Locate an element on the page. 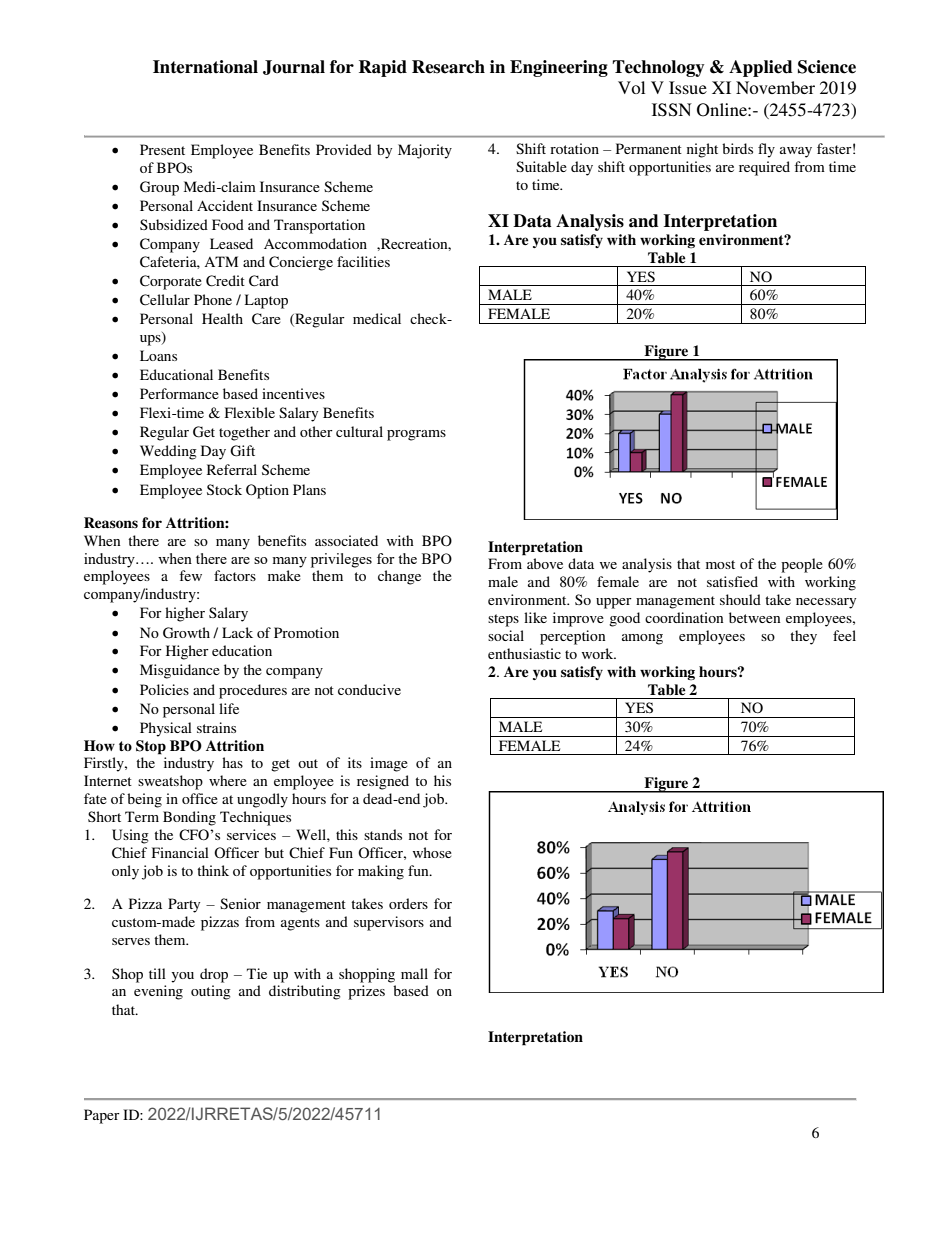 This page has height=1233, width=952. Paper is located at coordinates (102, 1116).
